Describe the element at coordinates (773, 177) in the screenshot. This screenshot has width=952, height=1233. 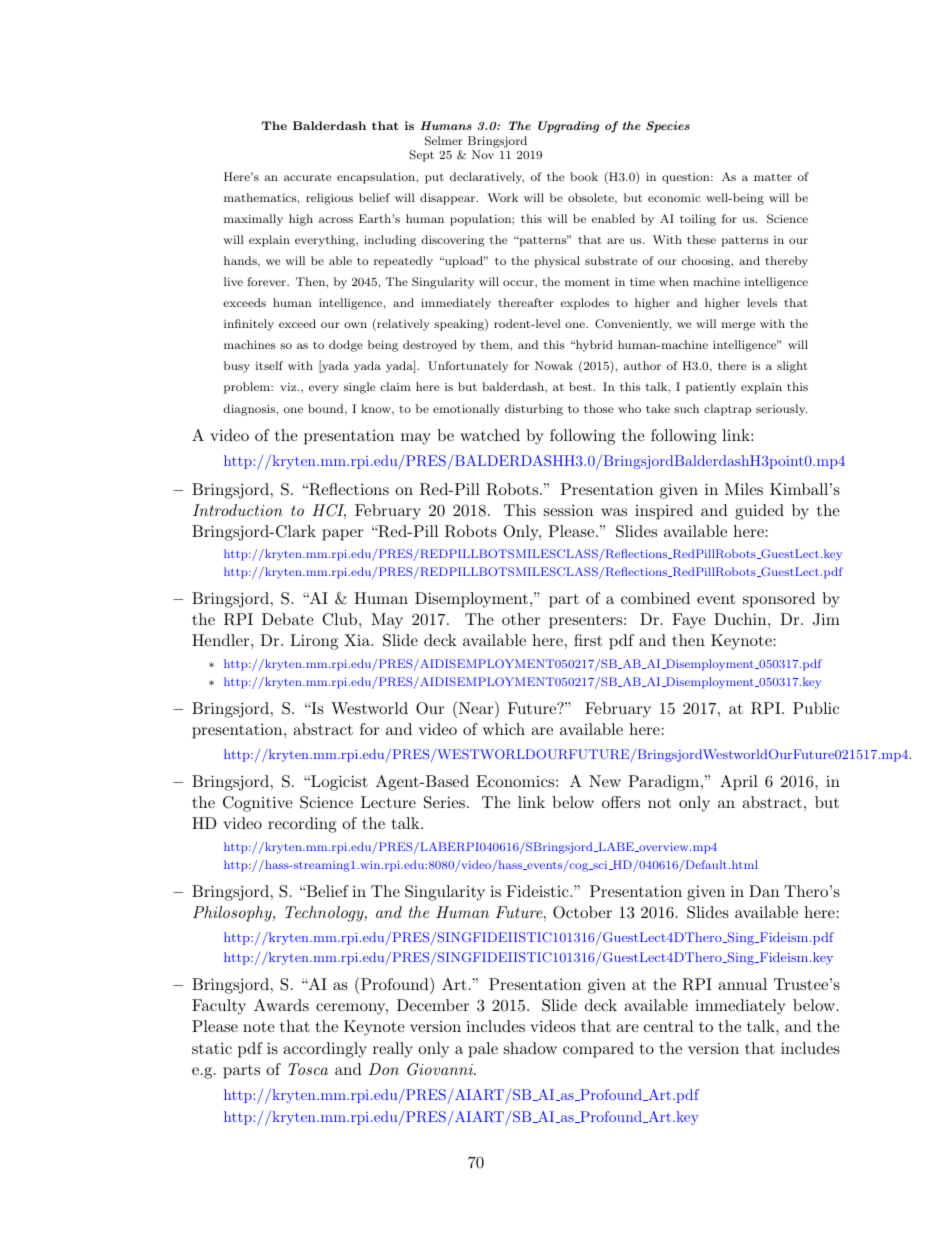
I see `matter` at that location.
